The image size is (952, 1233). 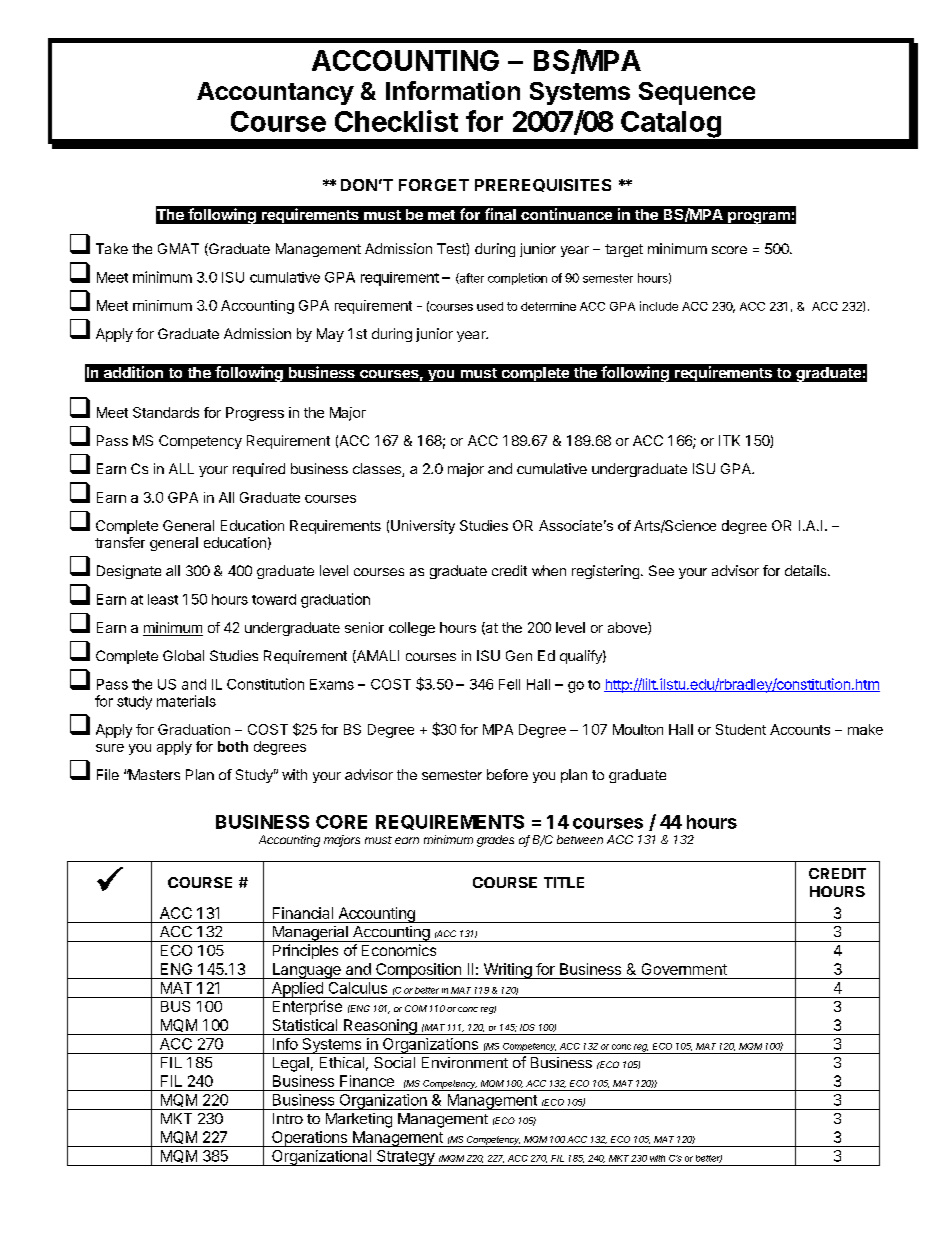 What do you see at coordinates (697, 93) in the screenshot?
I see `Sequence` at bounding box center [697, 93].
